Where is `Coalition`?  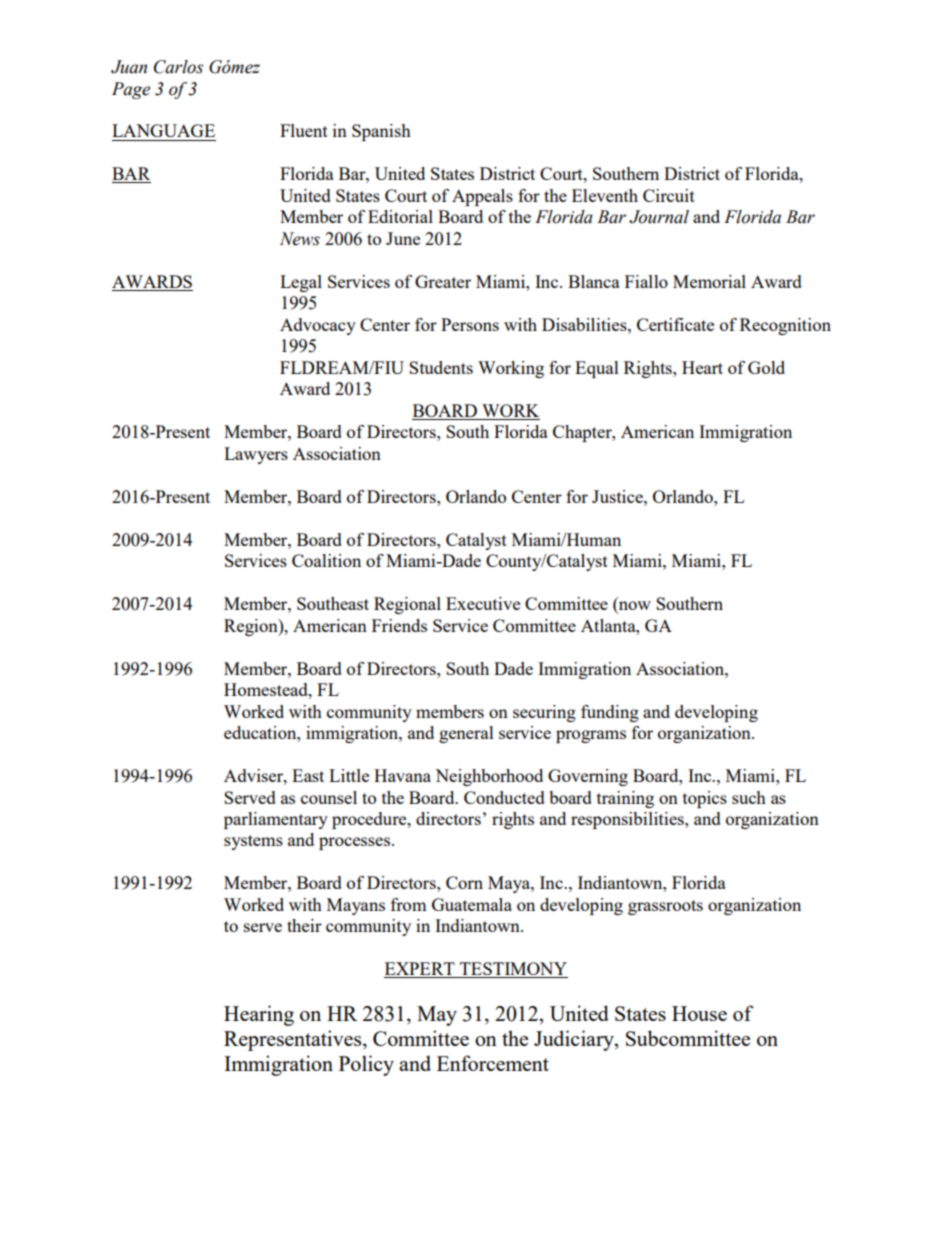
Coalition is located at coordinates (326, 560).
